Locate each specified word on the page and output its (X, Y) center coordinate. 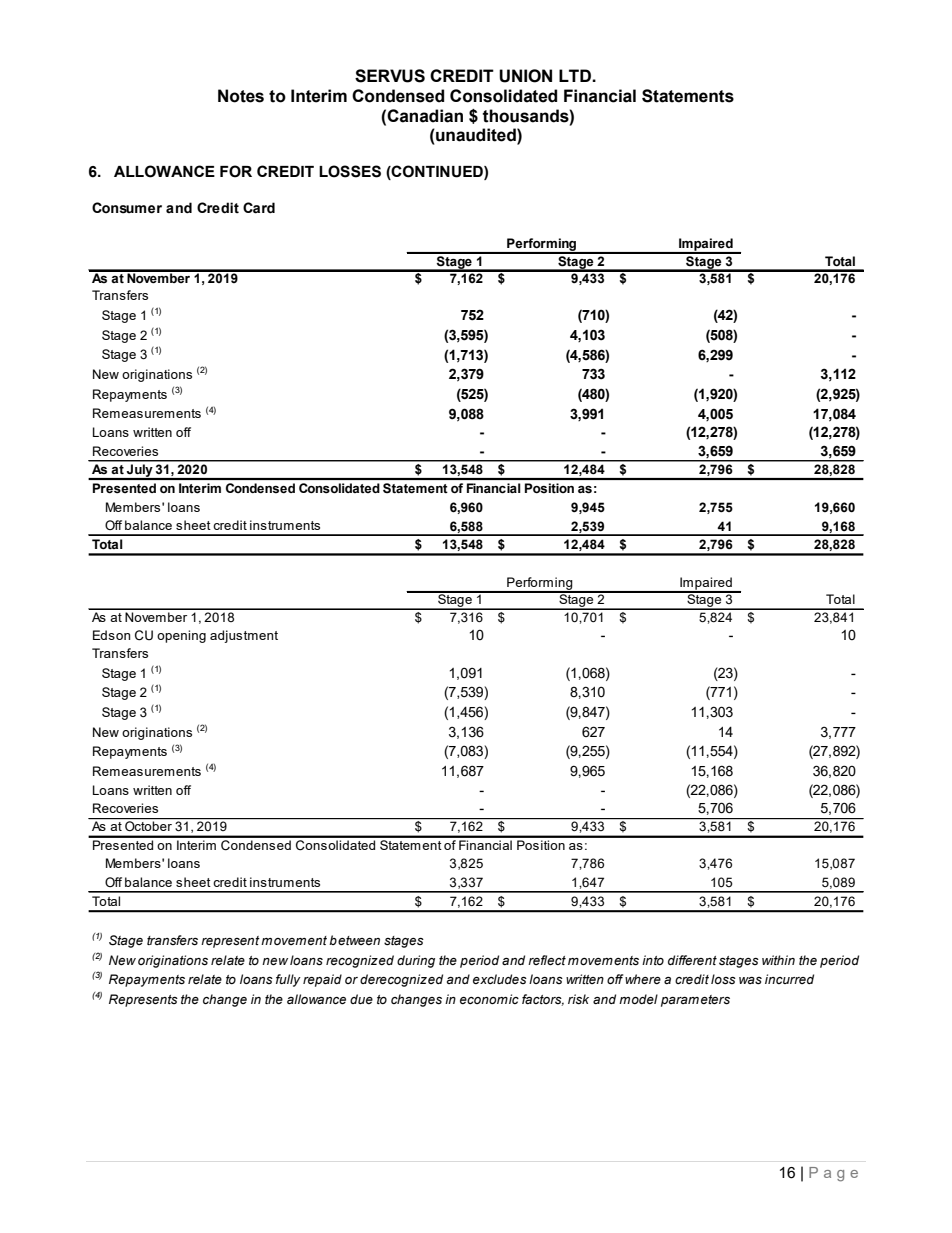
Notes (241, 96)
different (692, 960)
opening (181, 636)
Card (259, 208)
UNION (525, 76)
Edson (111, 635)
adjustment (244, 636)
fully (288, 980)
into (653, 960)
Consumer (127, 208)
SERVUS (390, 76)
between (354, 940)
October (148, 826)
